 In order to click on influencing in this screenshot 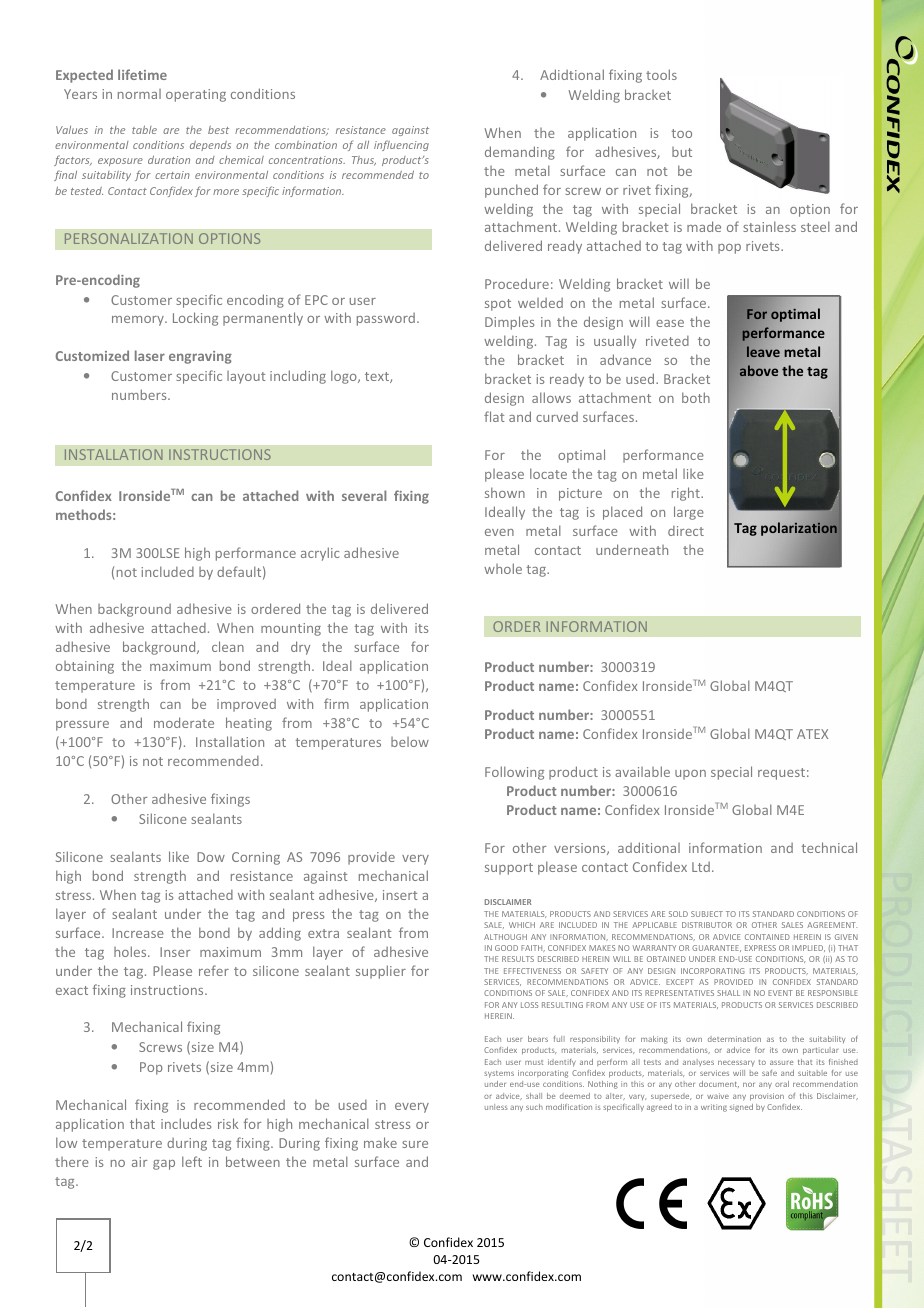, I will do `click(401, 145)`.
